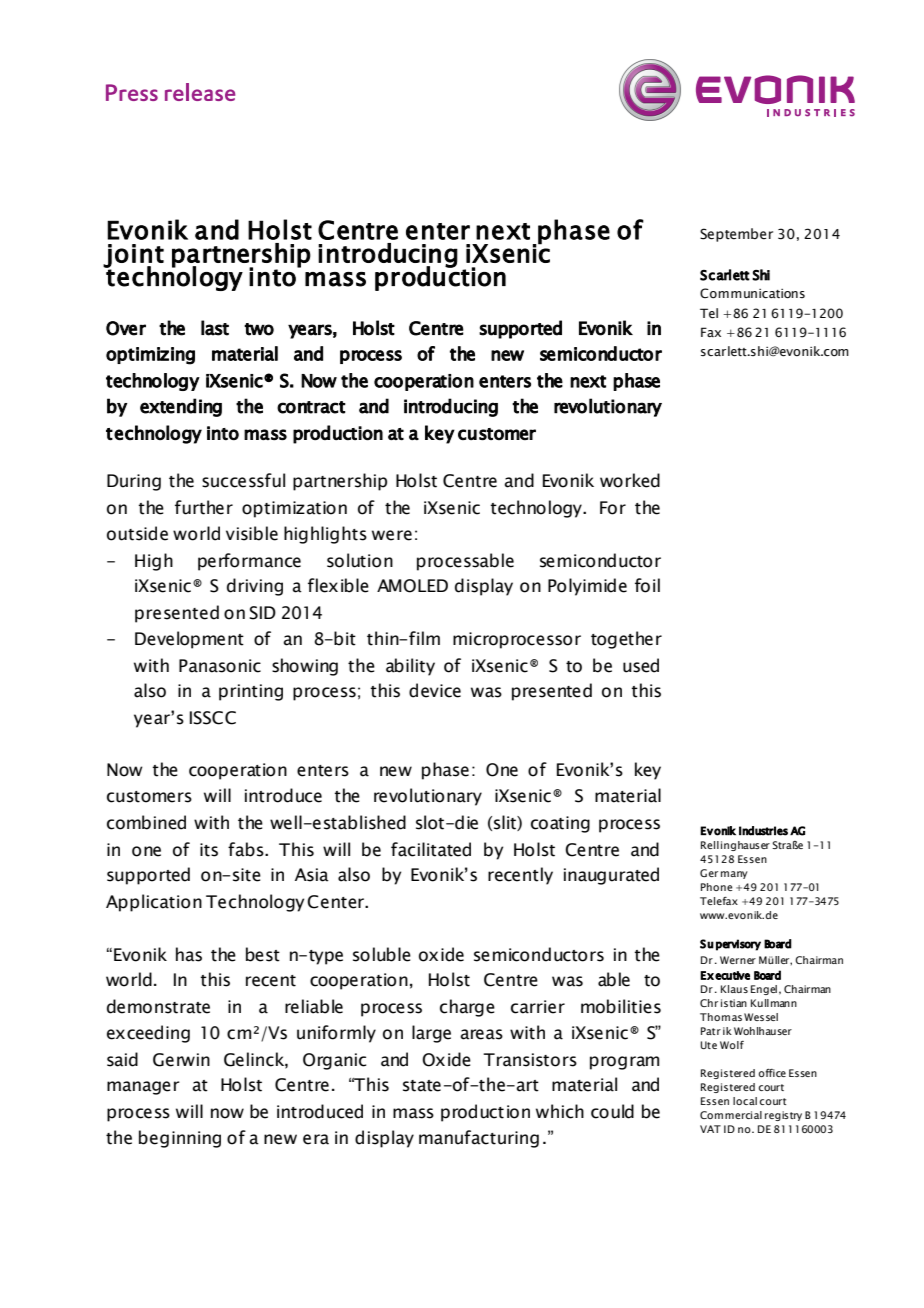  I want to click on its, so click(209, 850).
